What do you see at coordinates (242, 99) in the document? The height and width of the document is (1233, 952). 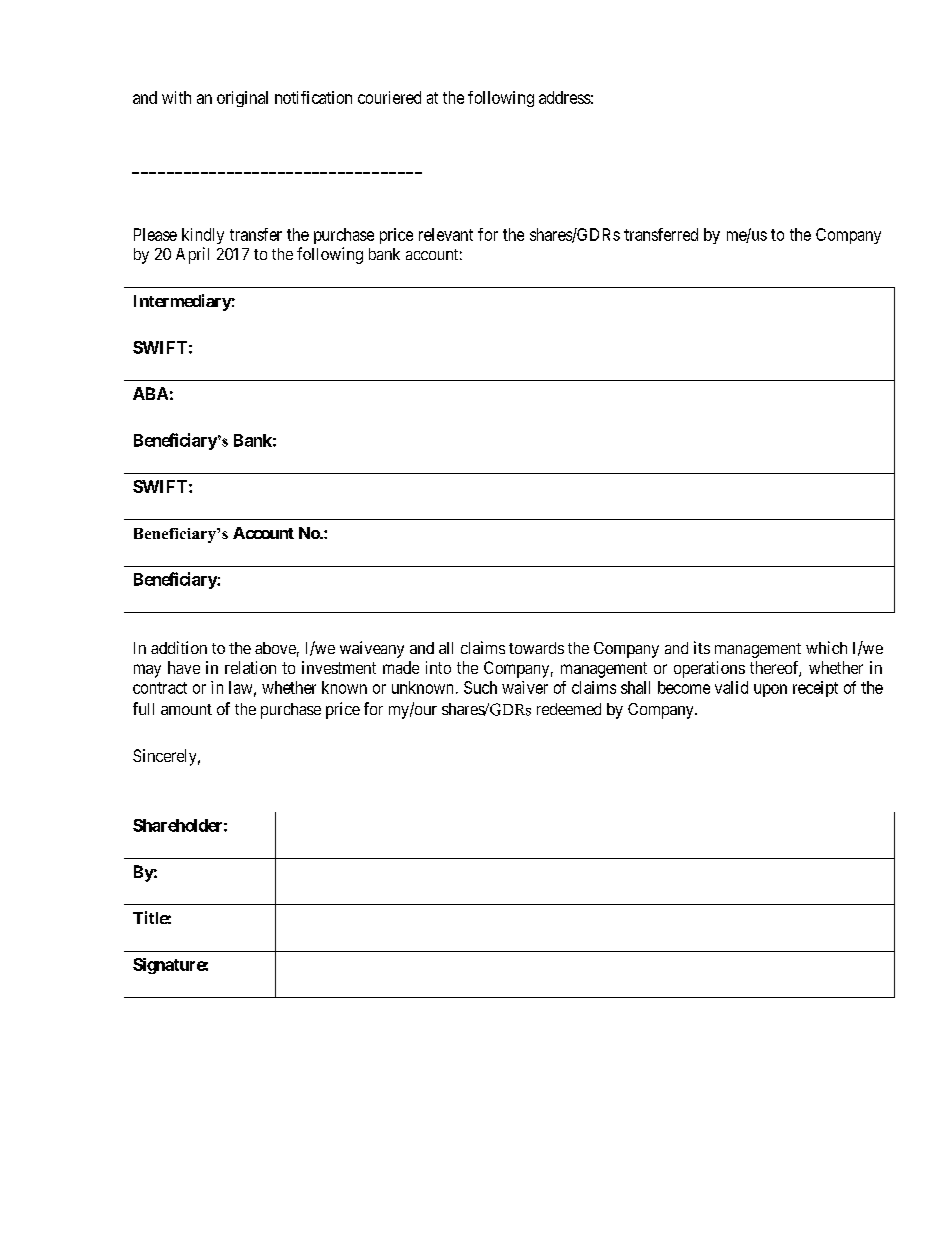 I see `original` at bounding box center [242, 99].
